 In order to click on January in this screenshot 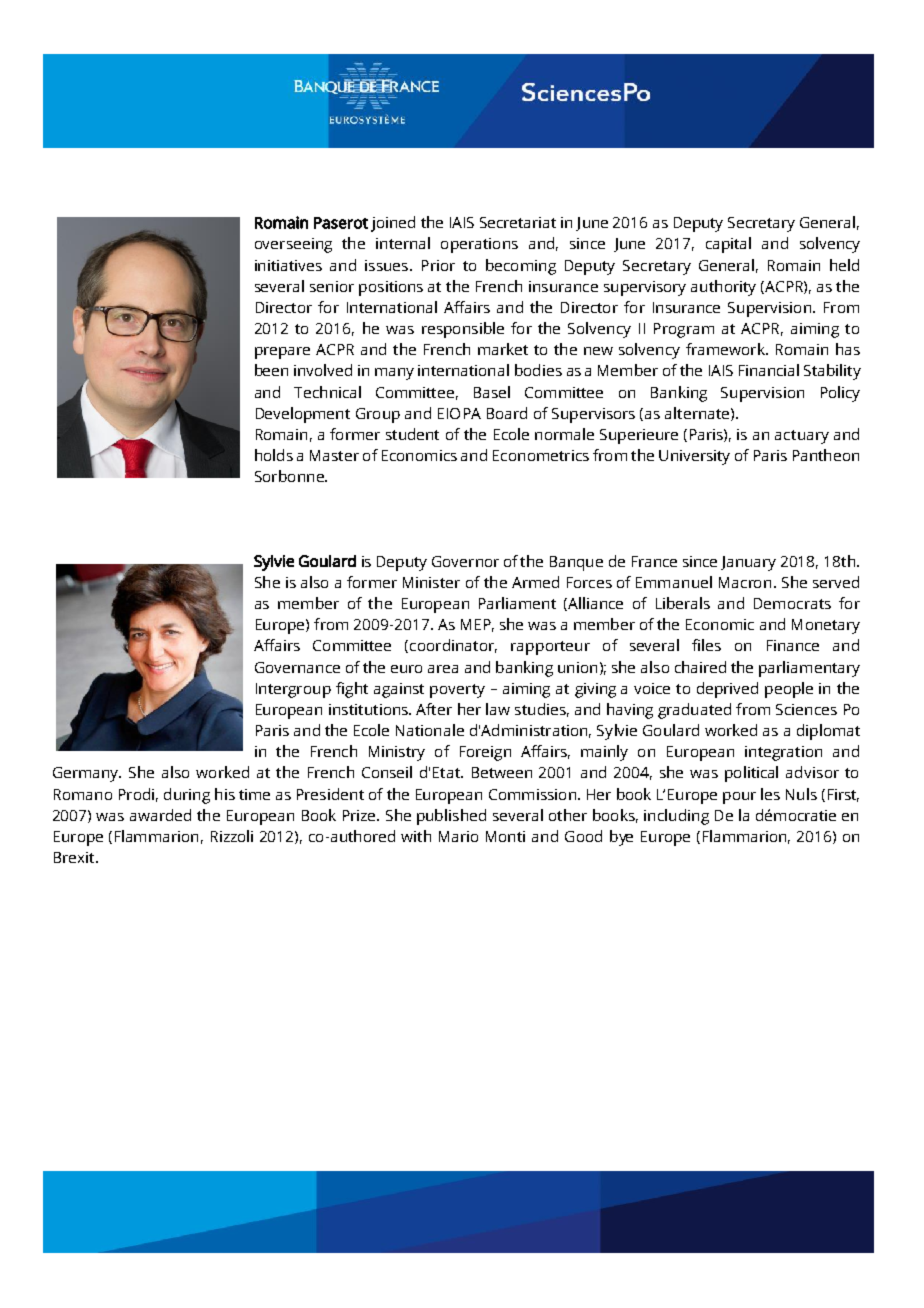, I will do `click(748, 563)`.
